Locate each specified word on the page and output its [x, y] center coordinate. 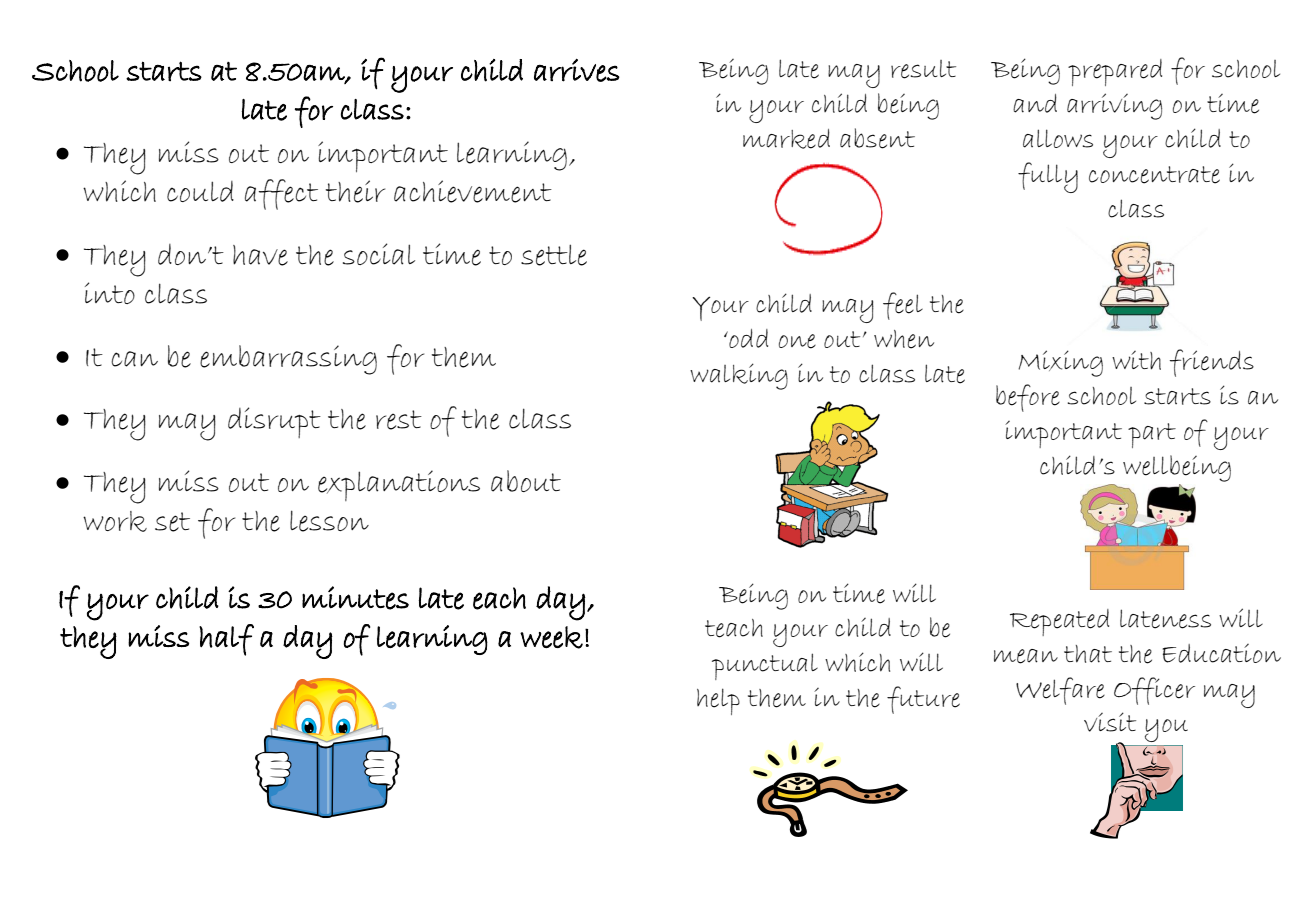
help [718, 701]
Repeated [1059, 622]
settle [554, 255]
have [260, 255]
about [526, 481]
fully [1048, 177]
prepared [1115, 72]
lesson [329, 521]
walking [739, 376]
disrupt [274, 422]
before [1028, 398]
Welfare [1060, 691]
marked [786, 139]
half [226, 640]
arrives [577, 70]
